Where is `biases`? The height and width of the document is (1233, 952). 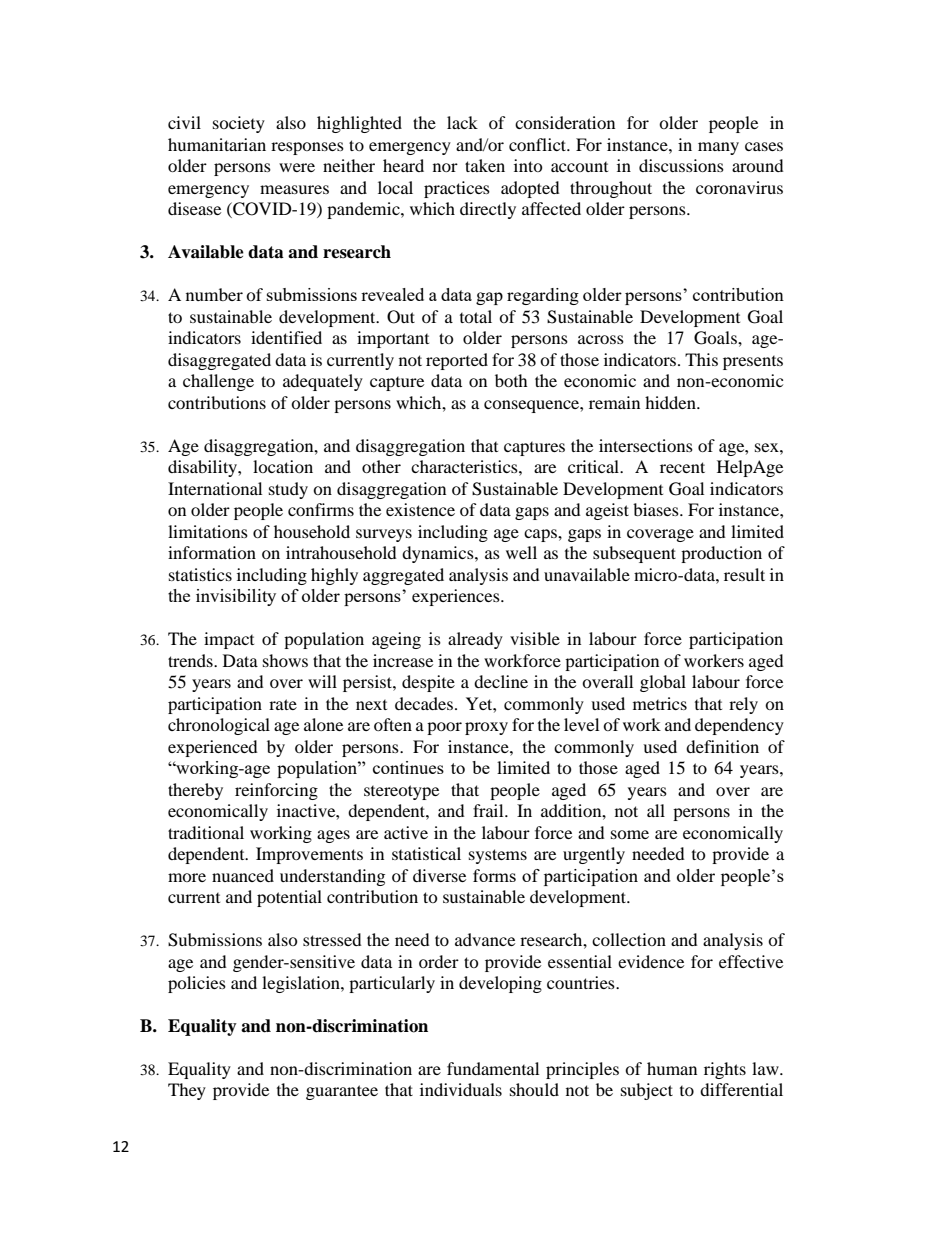
biases is located at coordinates (657, 509).
